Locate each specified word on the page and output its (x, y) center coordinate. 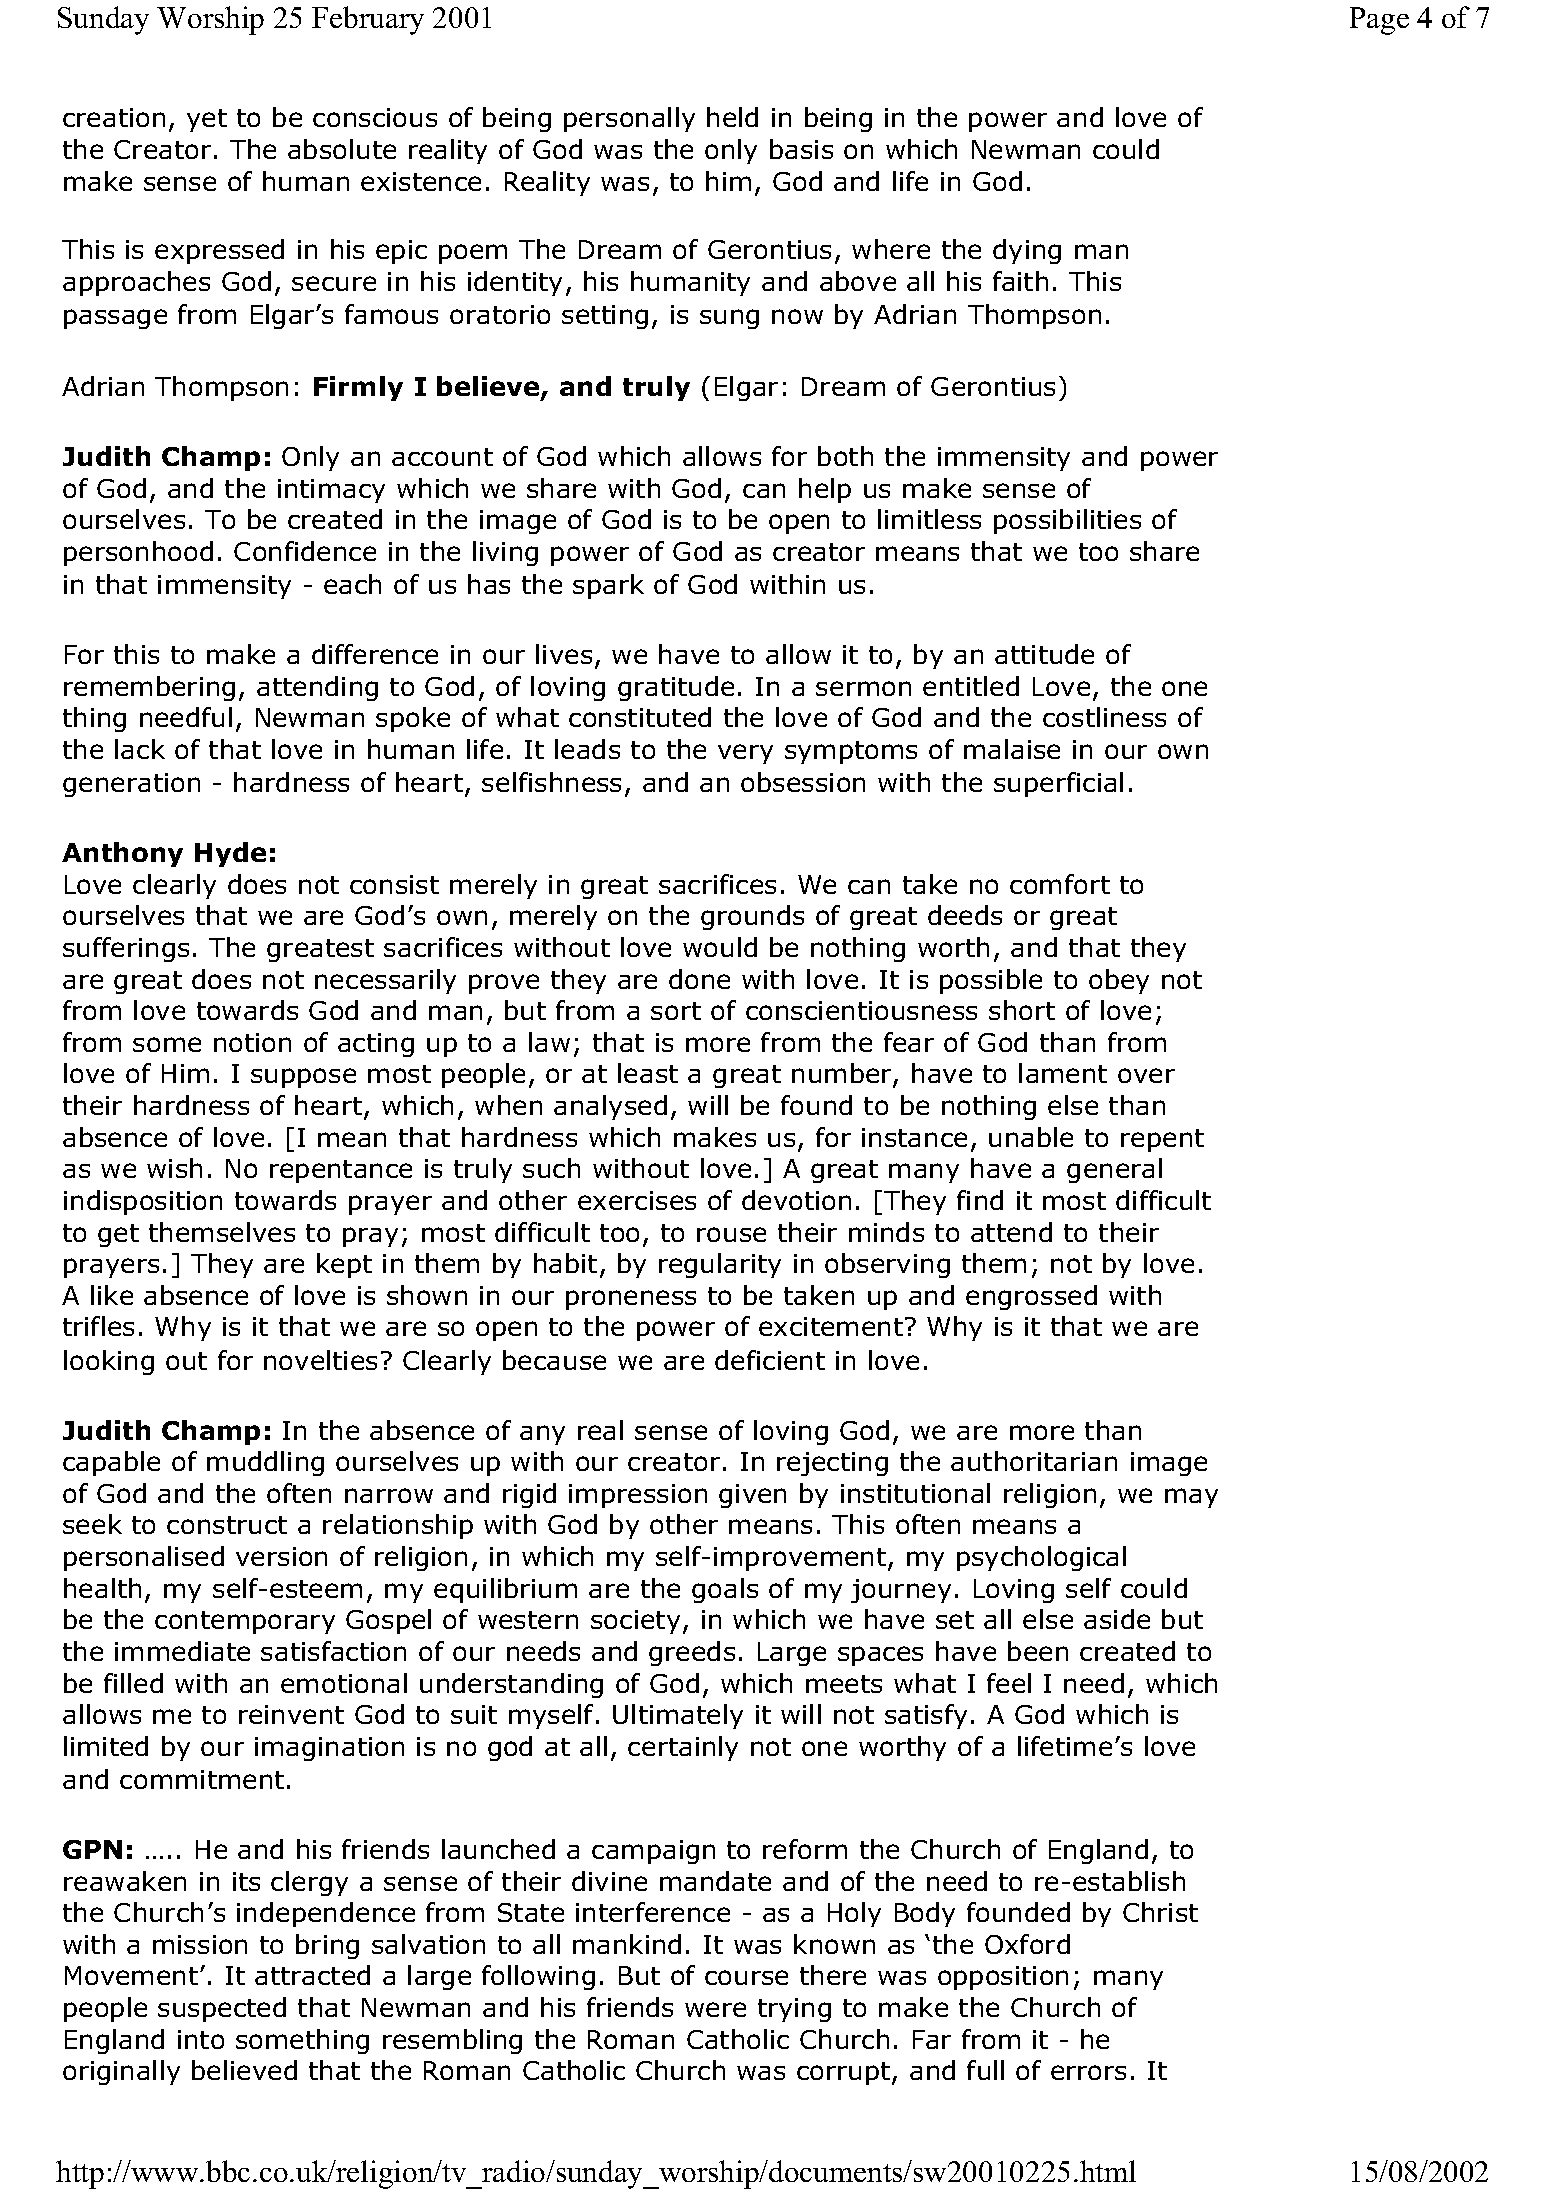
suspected (222, 2009)
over (1146, 1075)
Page (1379, 21)
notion (252, 1042)
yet (207, 120)
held (732, 117)
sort (676, 1011)
